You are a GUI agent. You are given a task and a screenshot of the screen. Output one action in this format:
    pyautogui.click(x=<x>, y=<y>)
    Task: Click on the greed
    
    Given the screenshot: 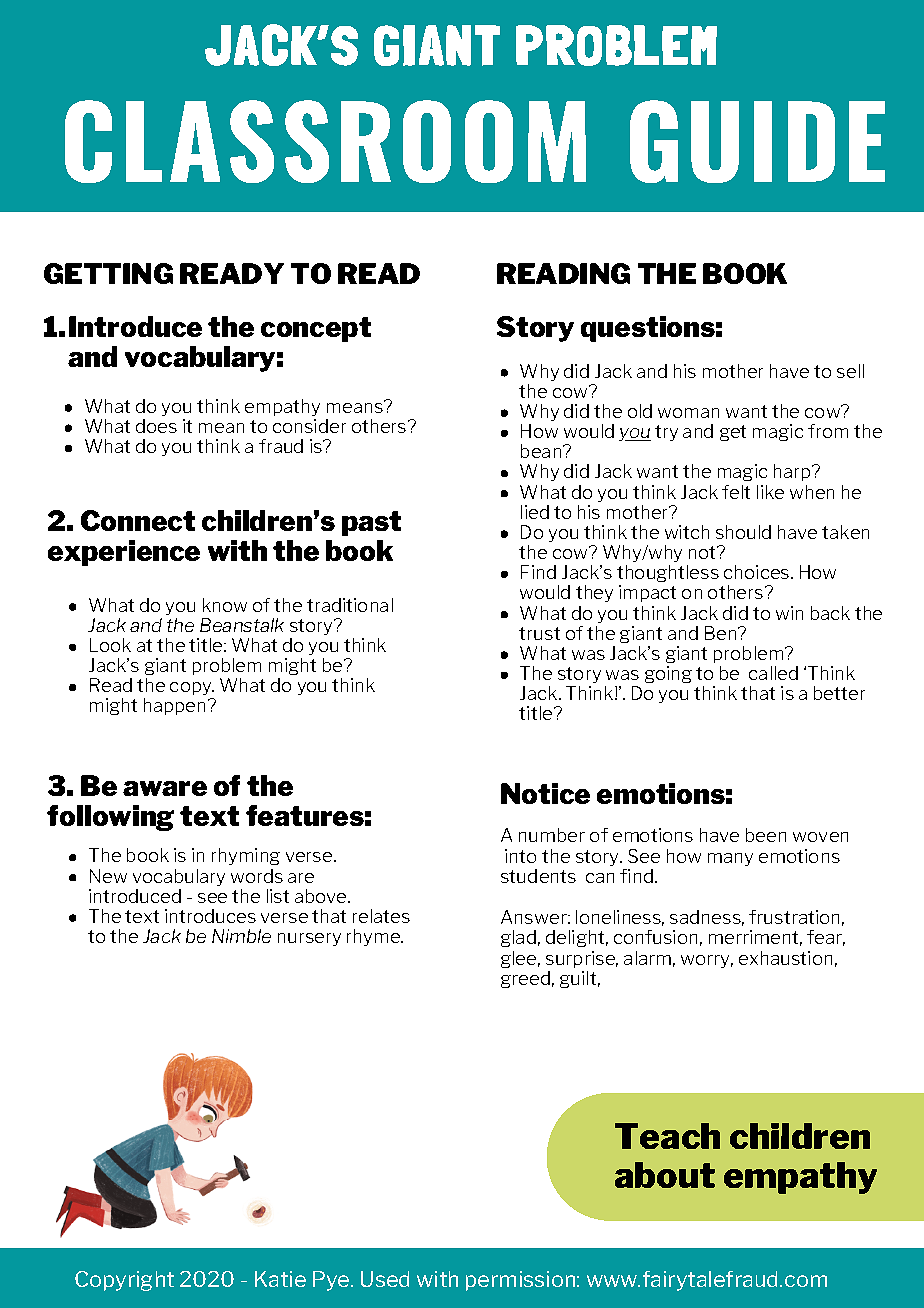 What is the action you would take?
    pyautogui.click(x=525, y=979)
